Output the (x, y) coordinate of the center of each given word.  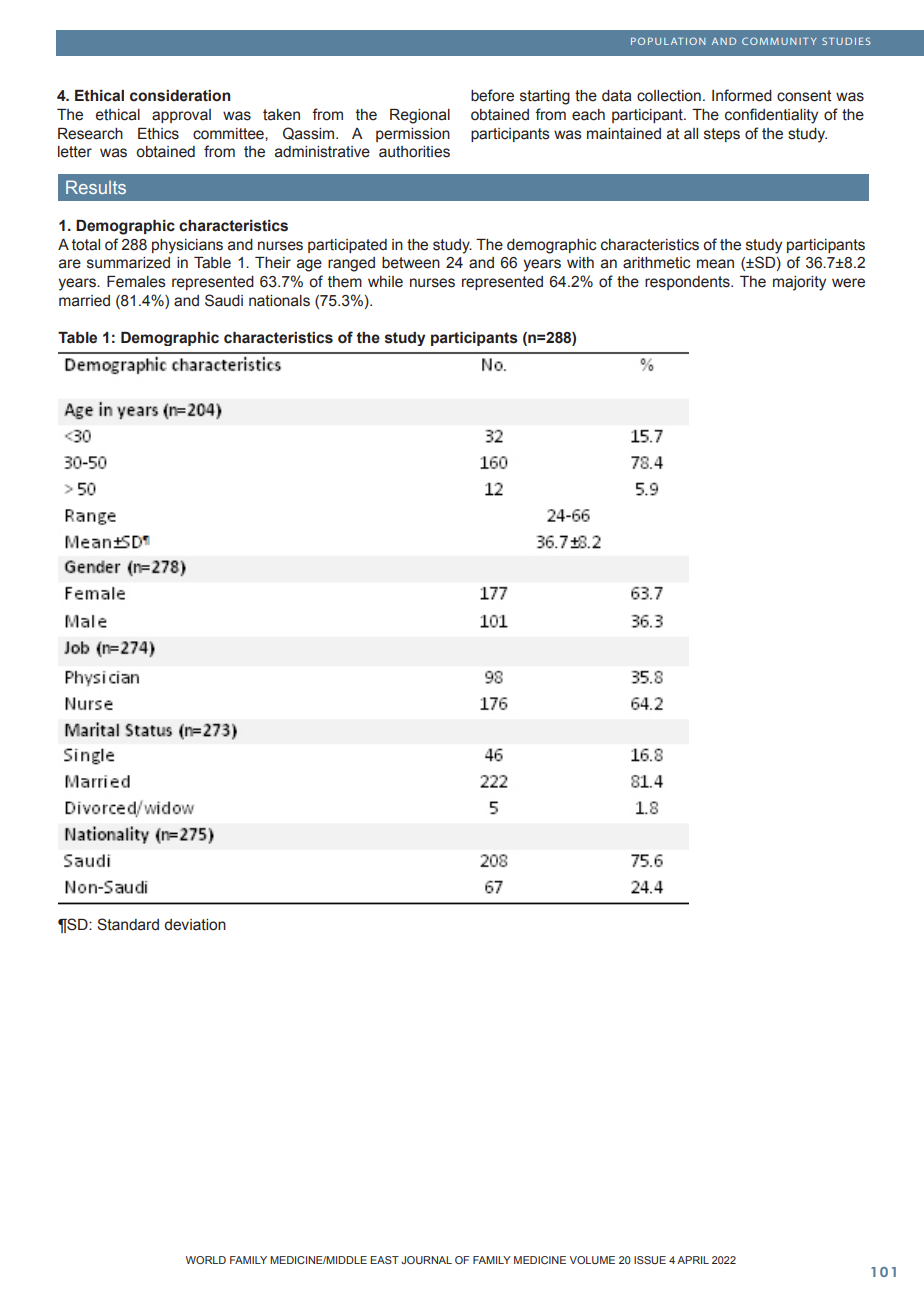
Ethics (158, 134)
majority (799, 283)
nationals (279, 301)
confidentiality (771, 116)
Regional (420, 116)
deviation (195, 925)
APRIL (693, 1260)
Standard (128, 924)
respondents (688, 283)
